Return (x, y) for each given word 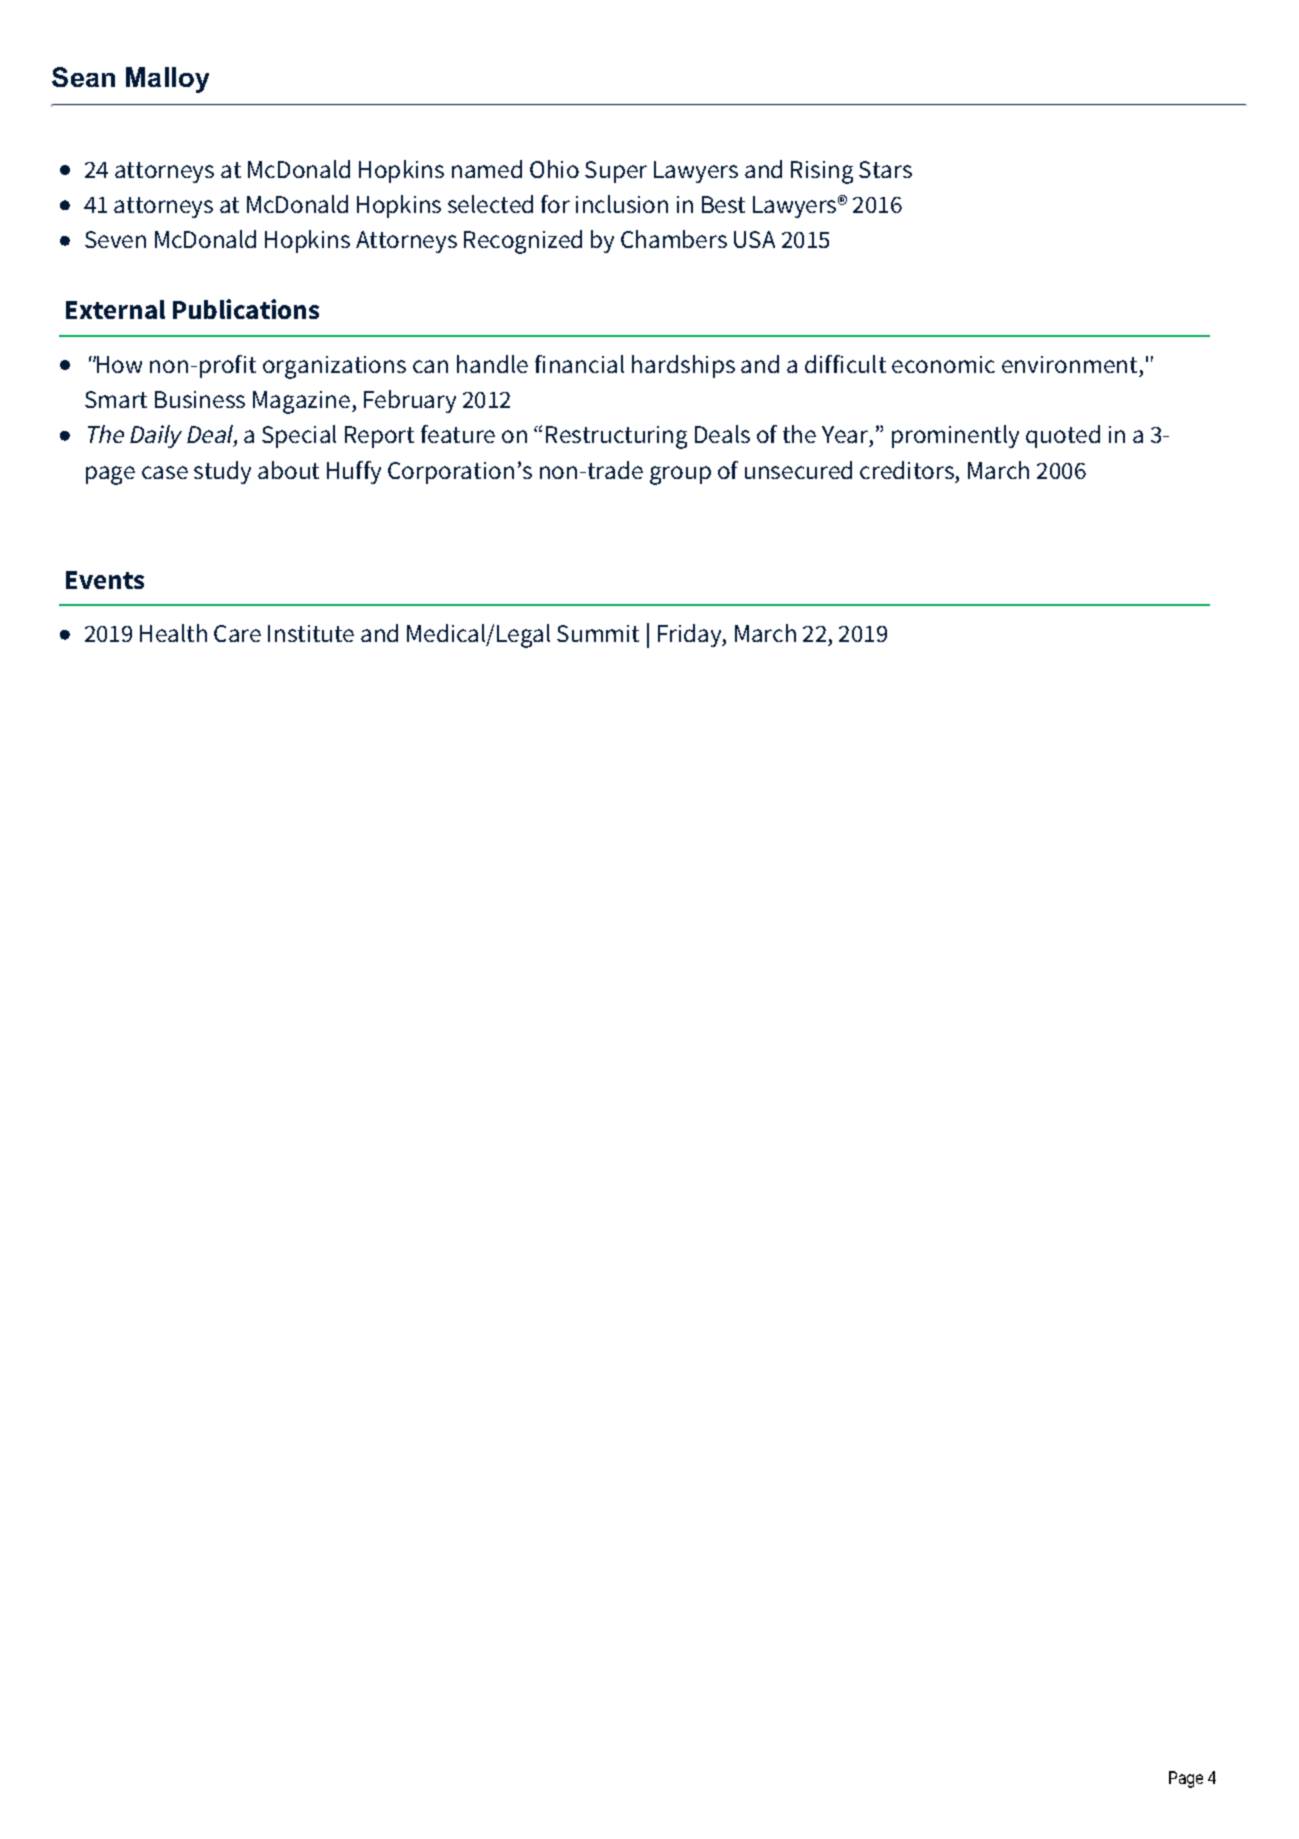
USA (754, 239)
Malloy (167, 80)
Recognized (523, 242)
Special (299, 436)
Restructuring (616, 437)
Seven (115, 239)
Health (173, 633)
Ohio (554, 169)
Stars (885, 169)
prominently (955, 436)
